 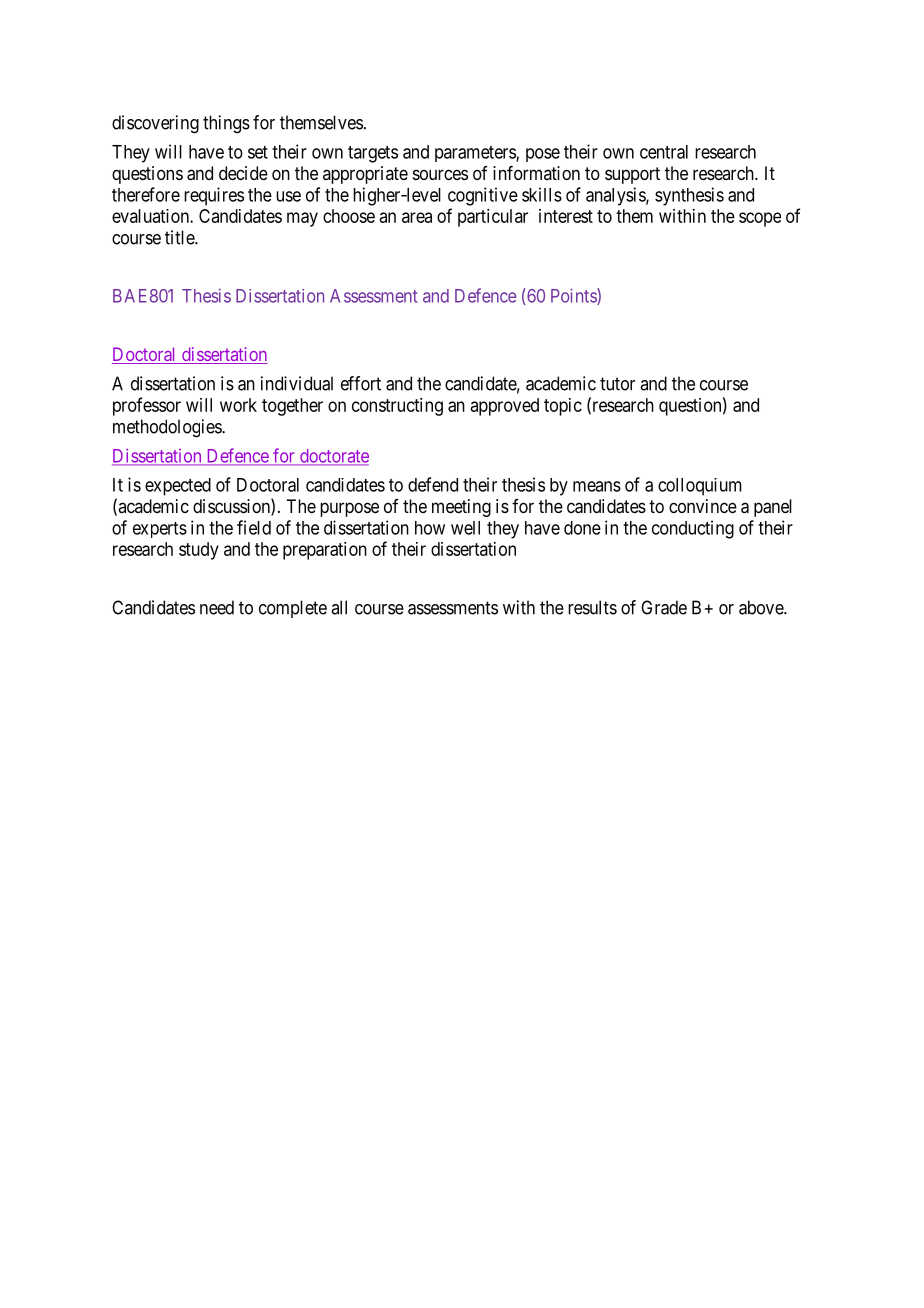 What do you see at coordinates (226, 124) in the screenshot?
I see `things` at bounding box center [226, 124].
